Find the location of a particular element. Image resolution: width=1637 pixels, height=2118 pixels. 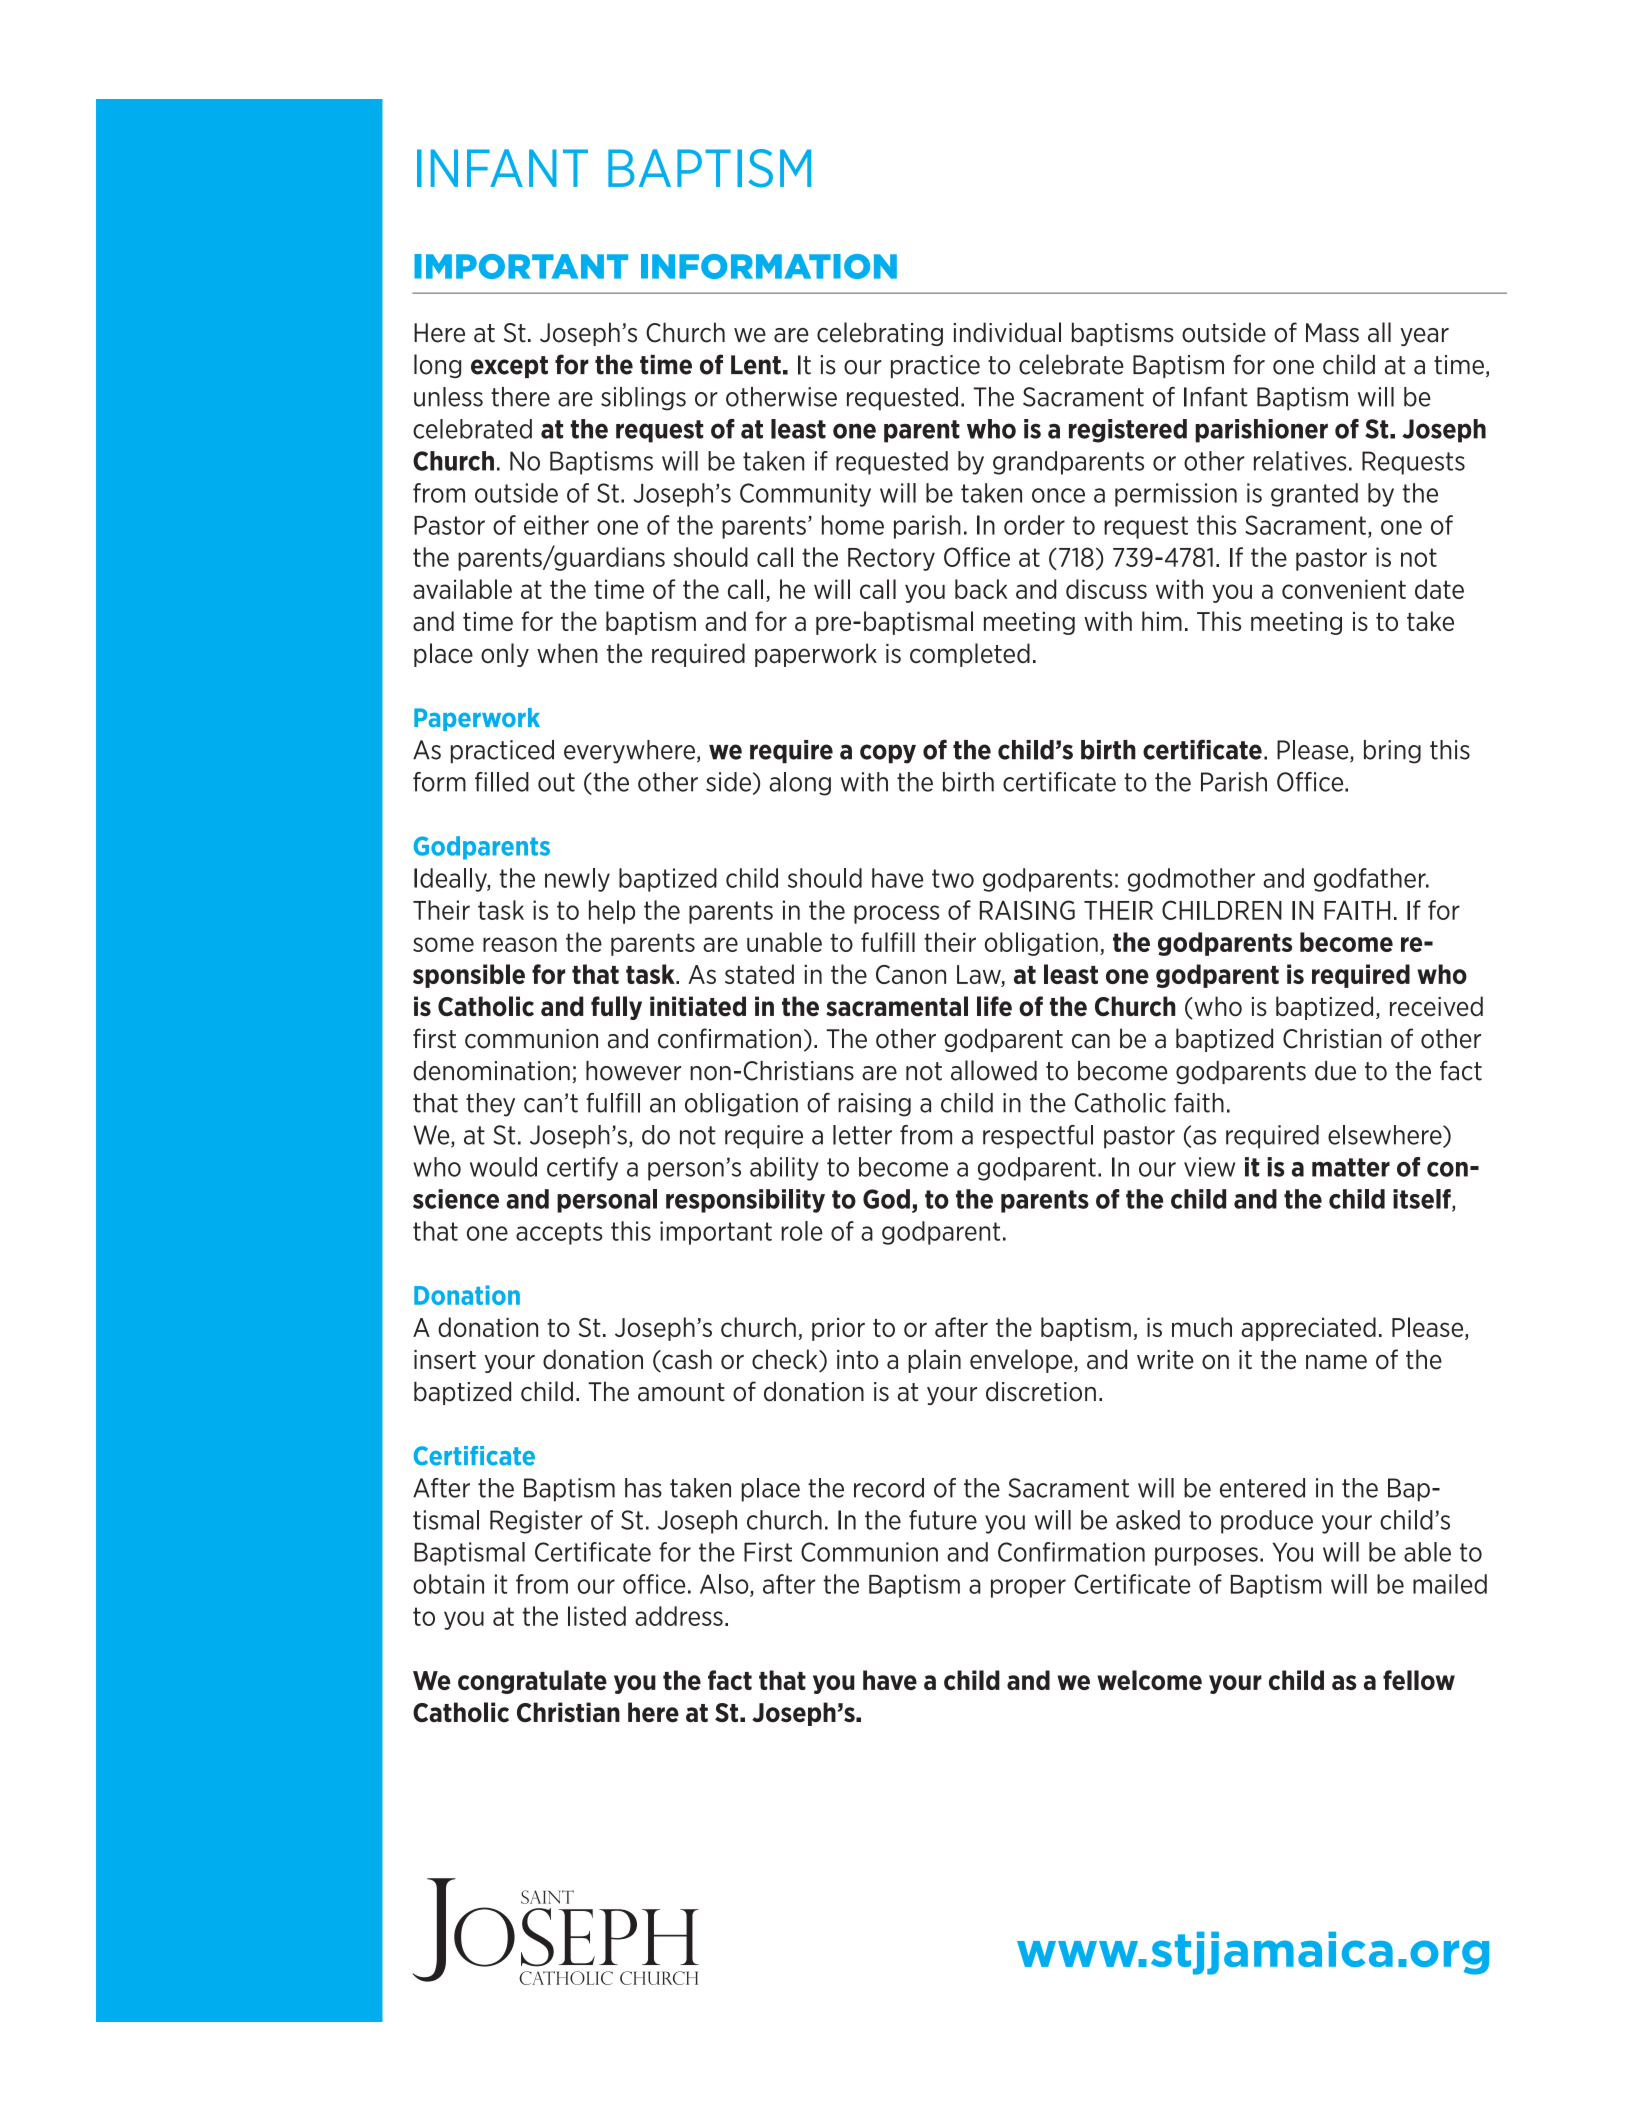

filled is located at coordinates (502, 782).
